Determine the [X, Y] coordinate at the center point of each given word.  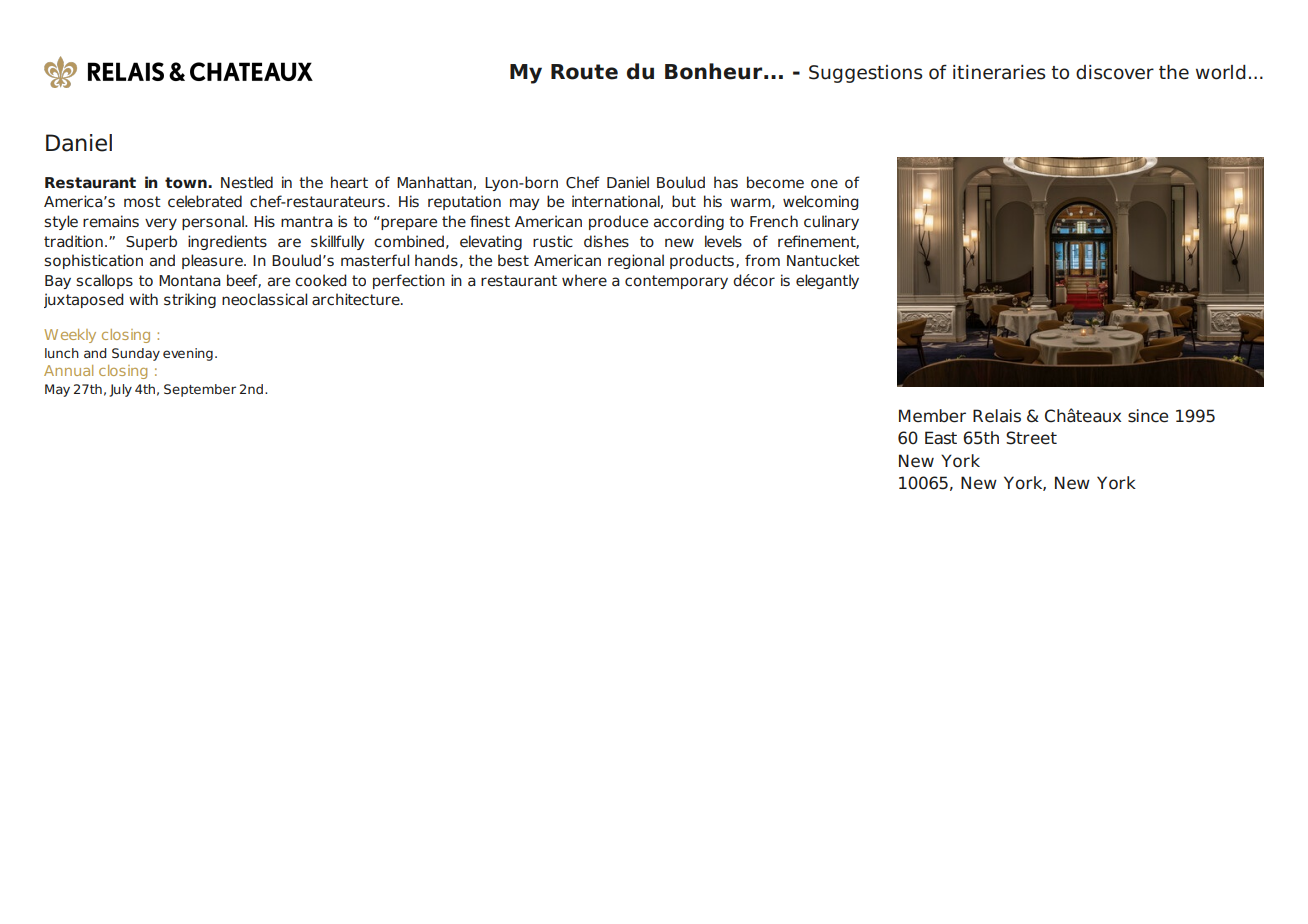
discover [1115, 72]
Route [584, 72]
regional [636, 261]
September [200, 390]
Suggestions [866, 74]
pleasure [213, 261]
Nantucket [823, 260]
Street [1031, 438]
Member [932, 416]
